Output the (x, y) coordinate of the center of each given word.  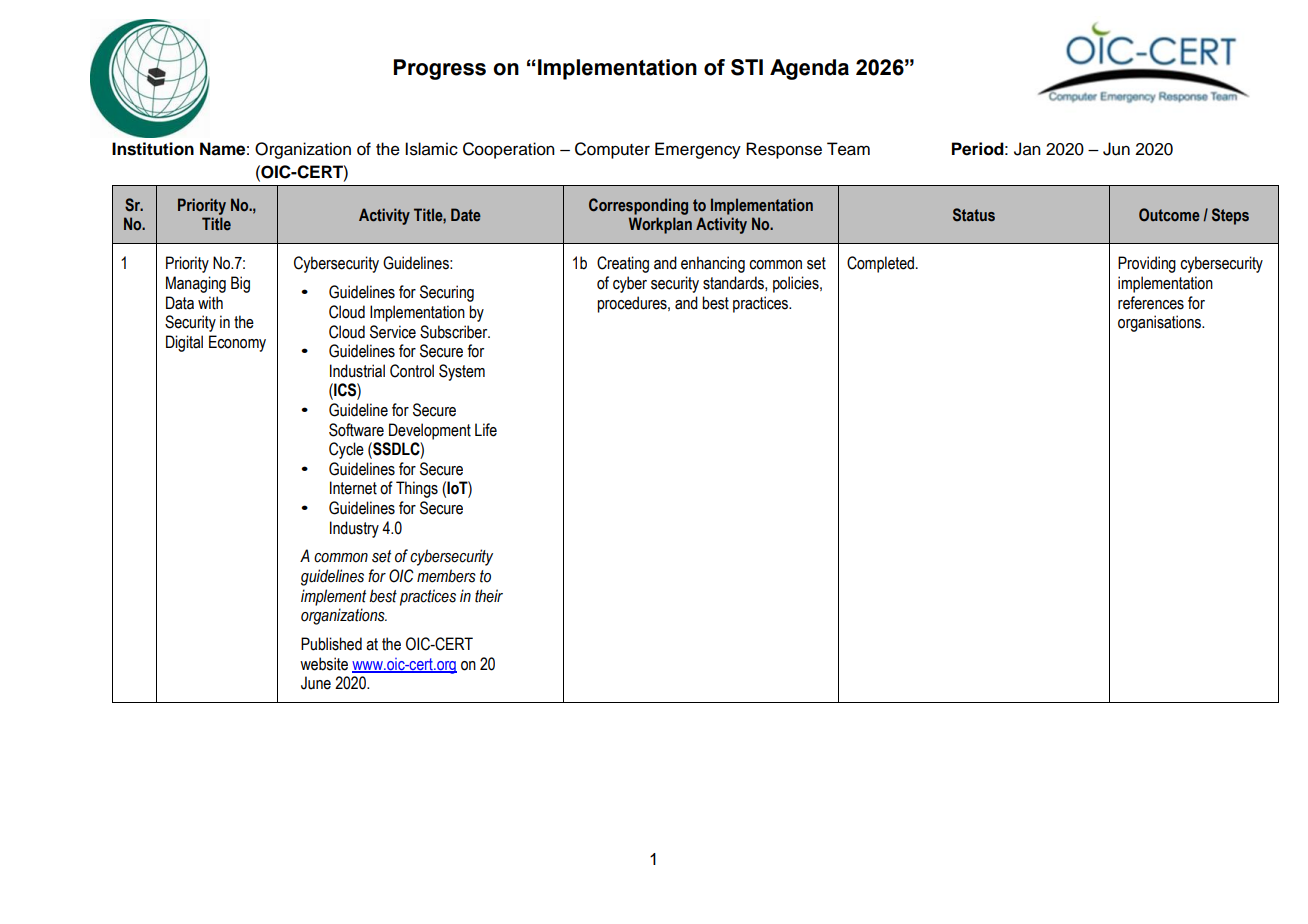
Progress (440, 69)
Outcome (1169, 215)
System (462, 372)
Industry (354, 529)
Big (240, 284)
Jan (1027, 149)
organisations (1160, 323)
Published (331, 644)
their (489, 596)
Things (417, 489)
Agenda (809, 69)
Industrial (357, 371)
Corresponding (638, 206)
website (324, 664)
